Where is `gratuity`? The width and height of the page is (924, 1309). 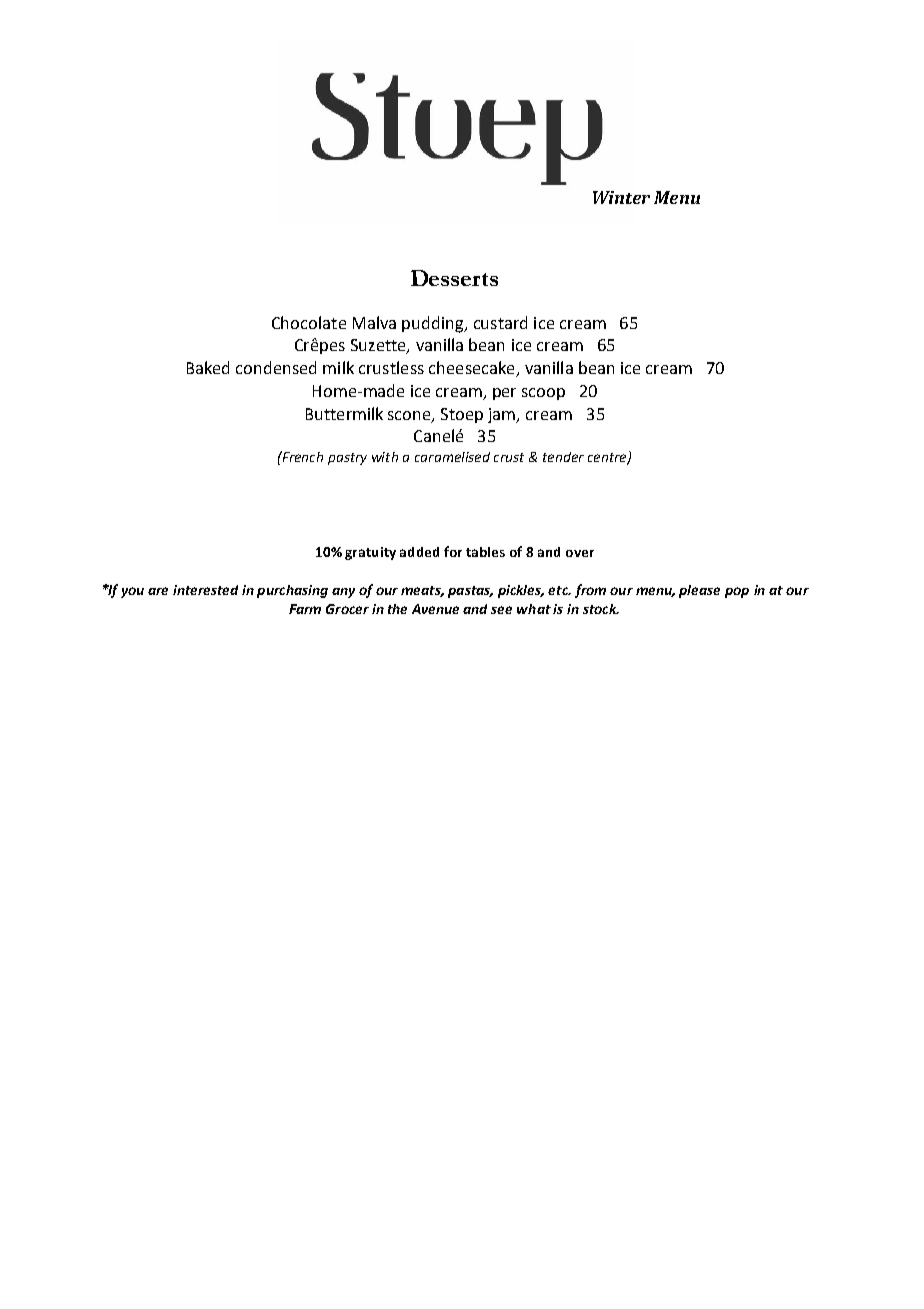
gratuity is located at coordinates (370, 553).
